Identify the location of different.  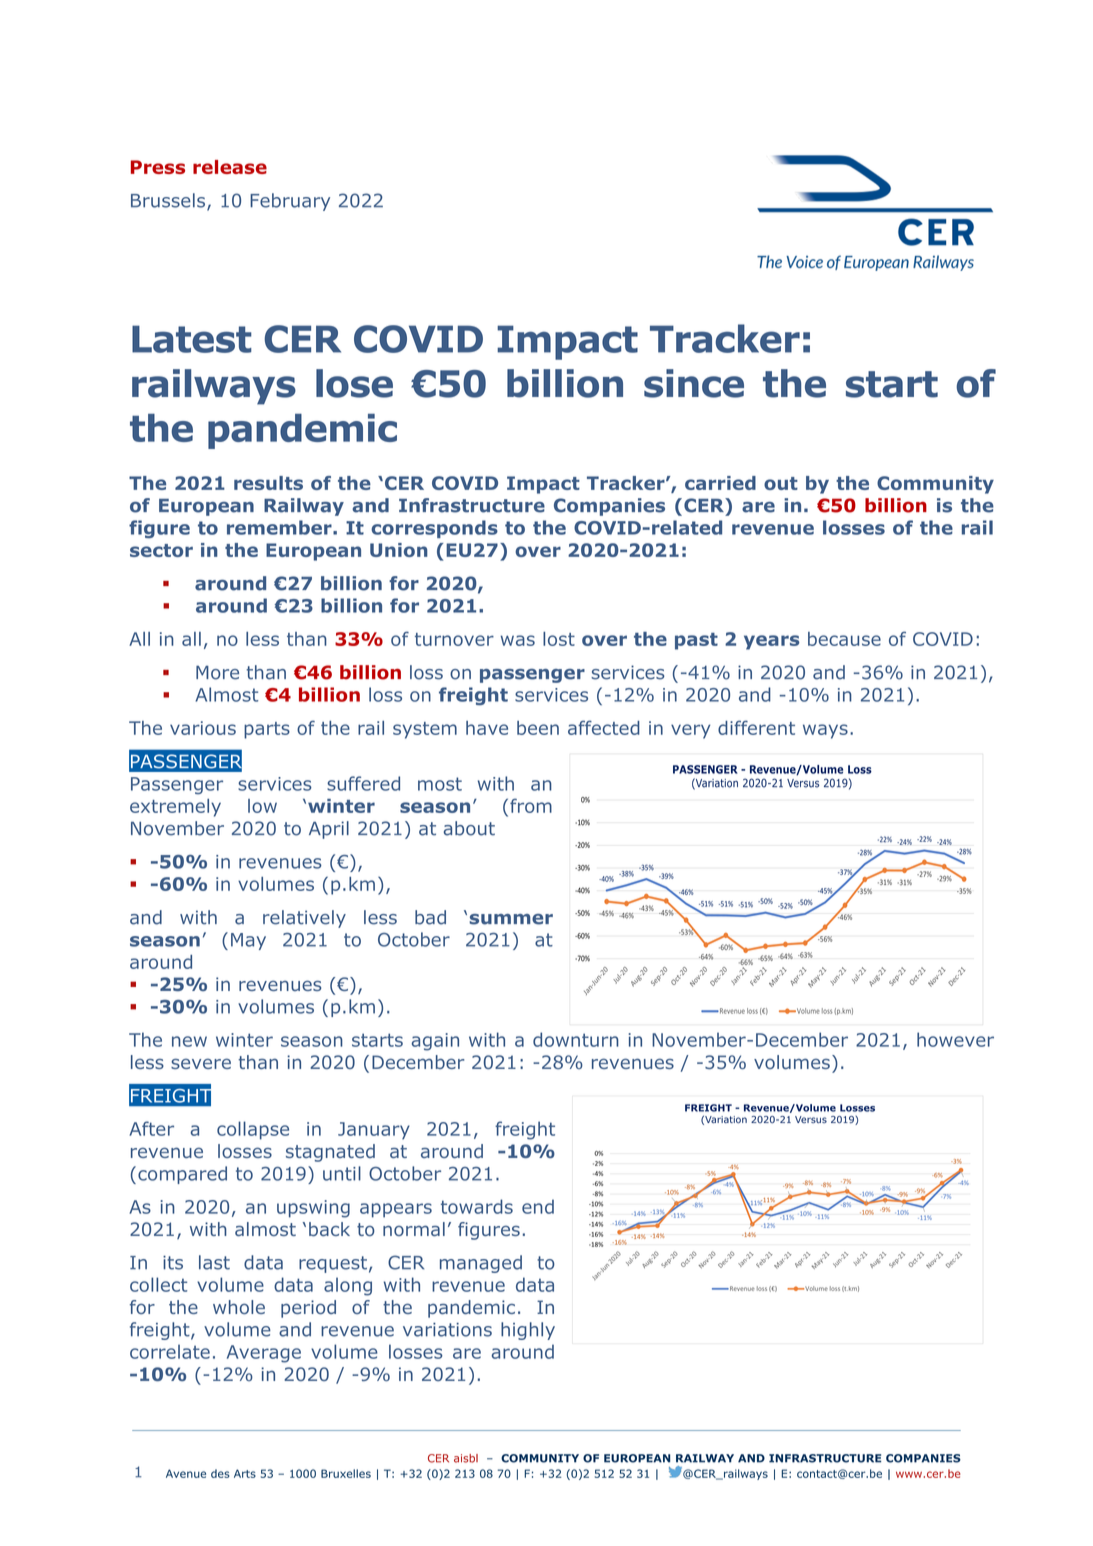
(756, 727).
